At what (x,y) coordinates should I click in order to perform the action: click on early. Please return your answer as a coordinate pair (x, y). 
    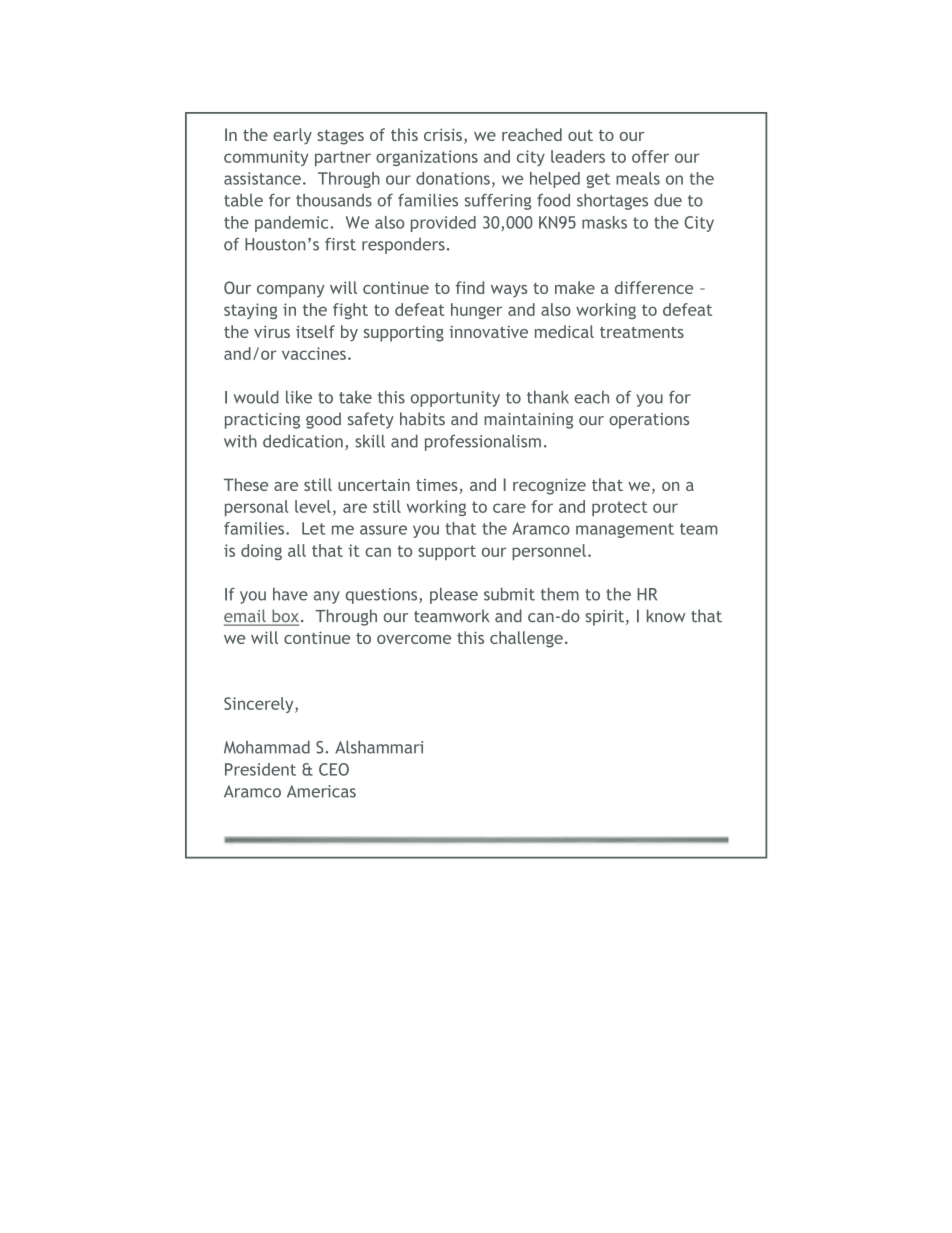
    Looking at the image, I should click on (292, 136).
